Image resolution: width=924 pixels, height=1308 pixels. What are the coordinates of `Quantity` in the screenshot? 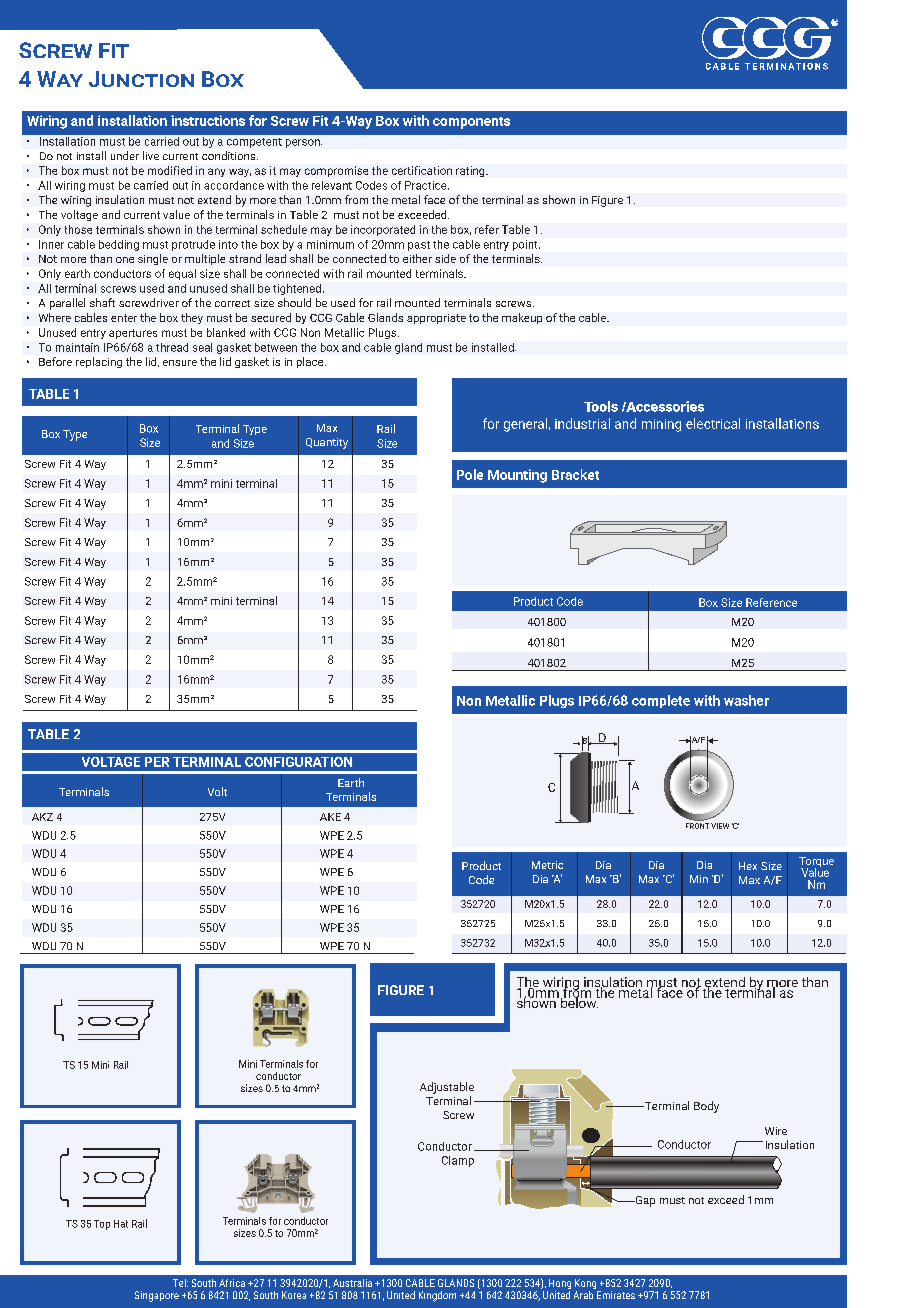 It's located at (327, 443).
